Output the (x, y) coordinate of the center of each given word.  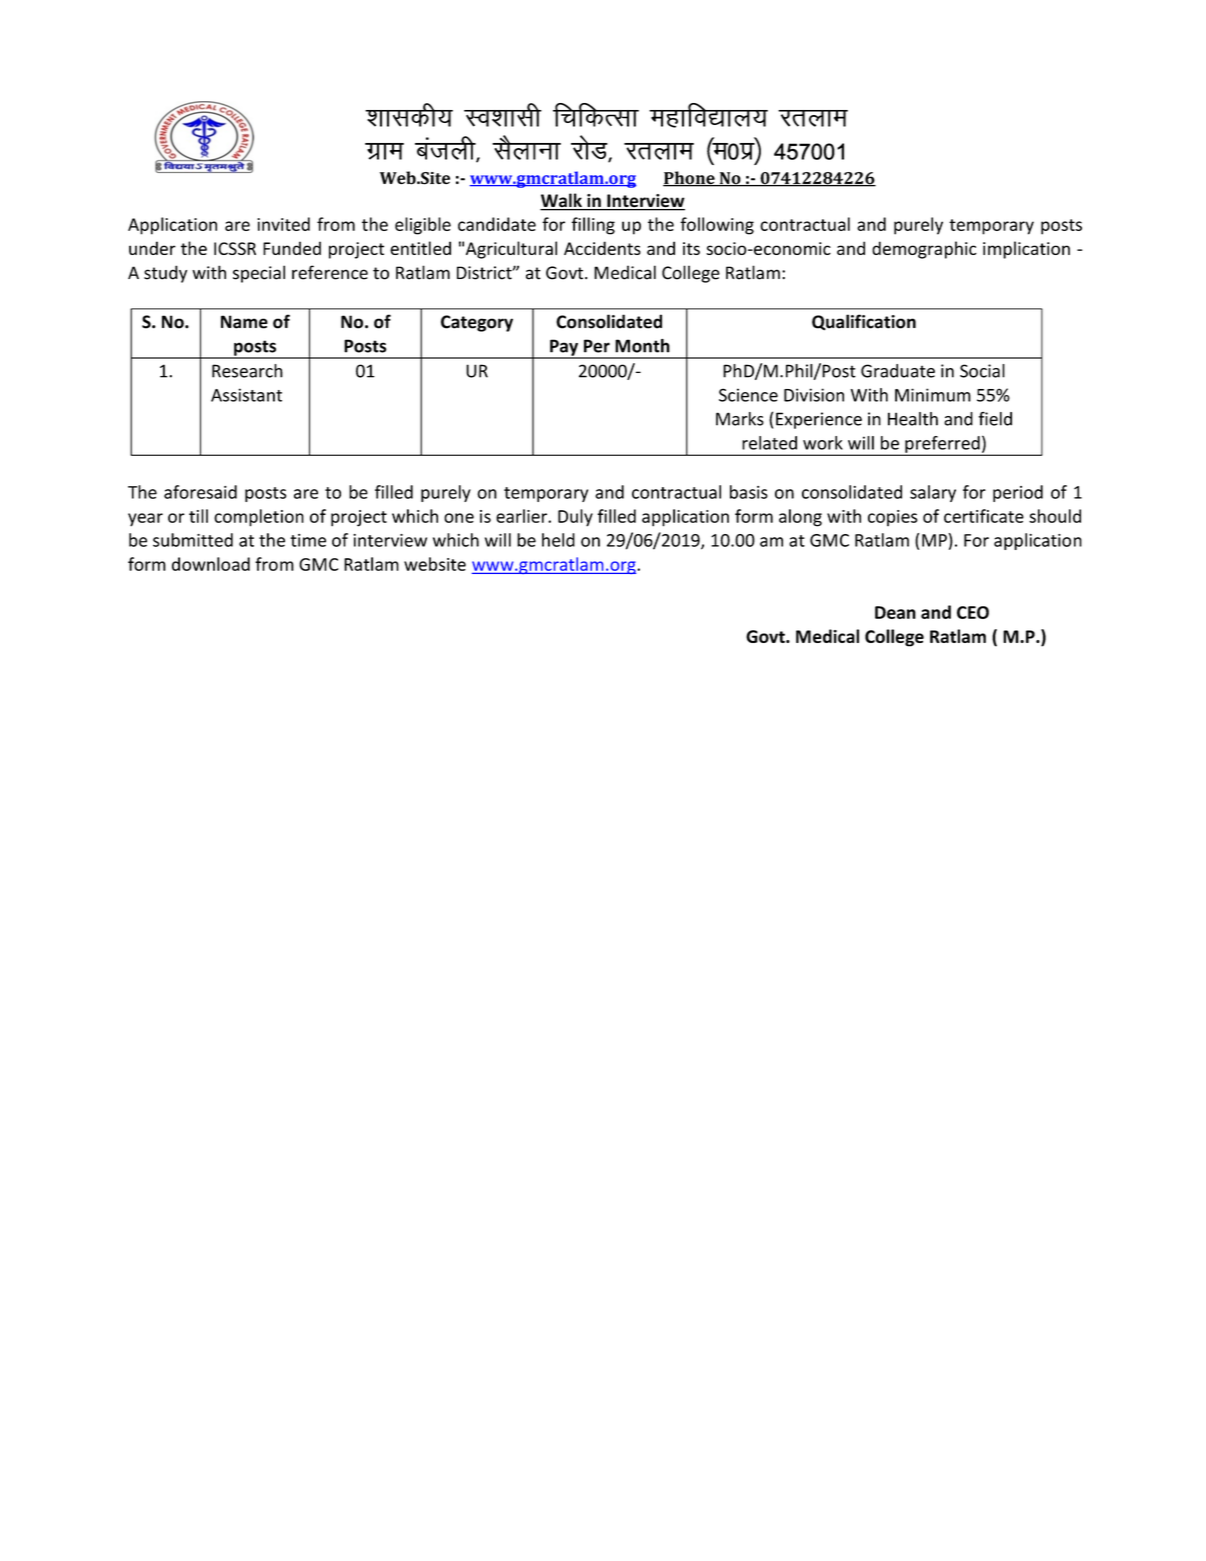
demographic (924, 250)
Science (748, 395)
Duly (575, 518)
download (211, 564)
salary (933, 493)
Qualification (864, 322)
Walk (562, 201)
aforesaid (200, 492)
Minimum (933, 395)
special (259, 274)
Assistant (246, 395)
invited (283, 224)
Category (477, 323)
